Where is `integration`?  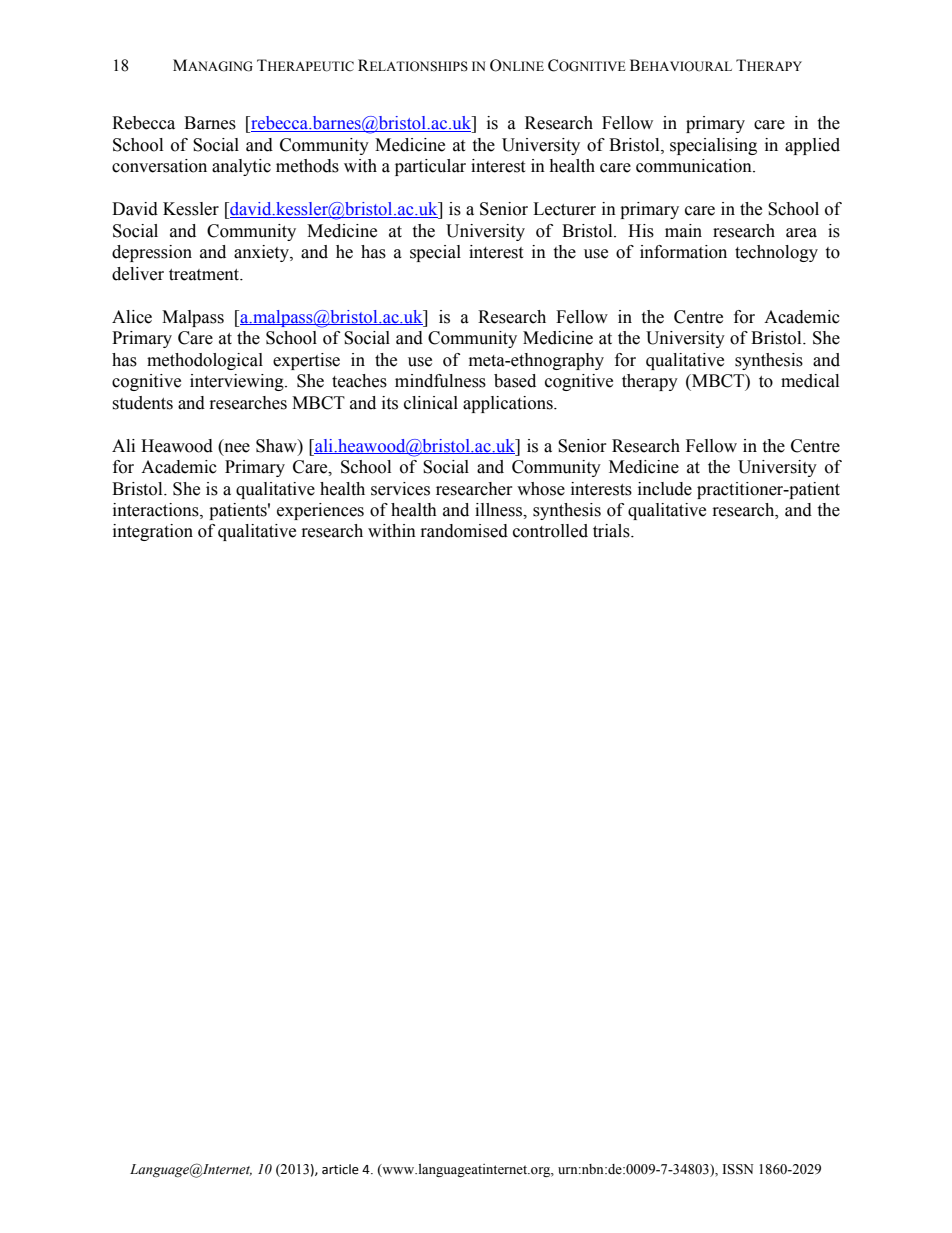
integration is located at coordinates (153, 532).
